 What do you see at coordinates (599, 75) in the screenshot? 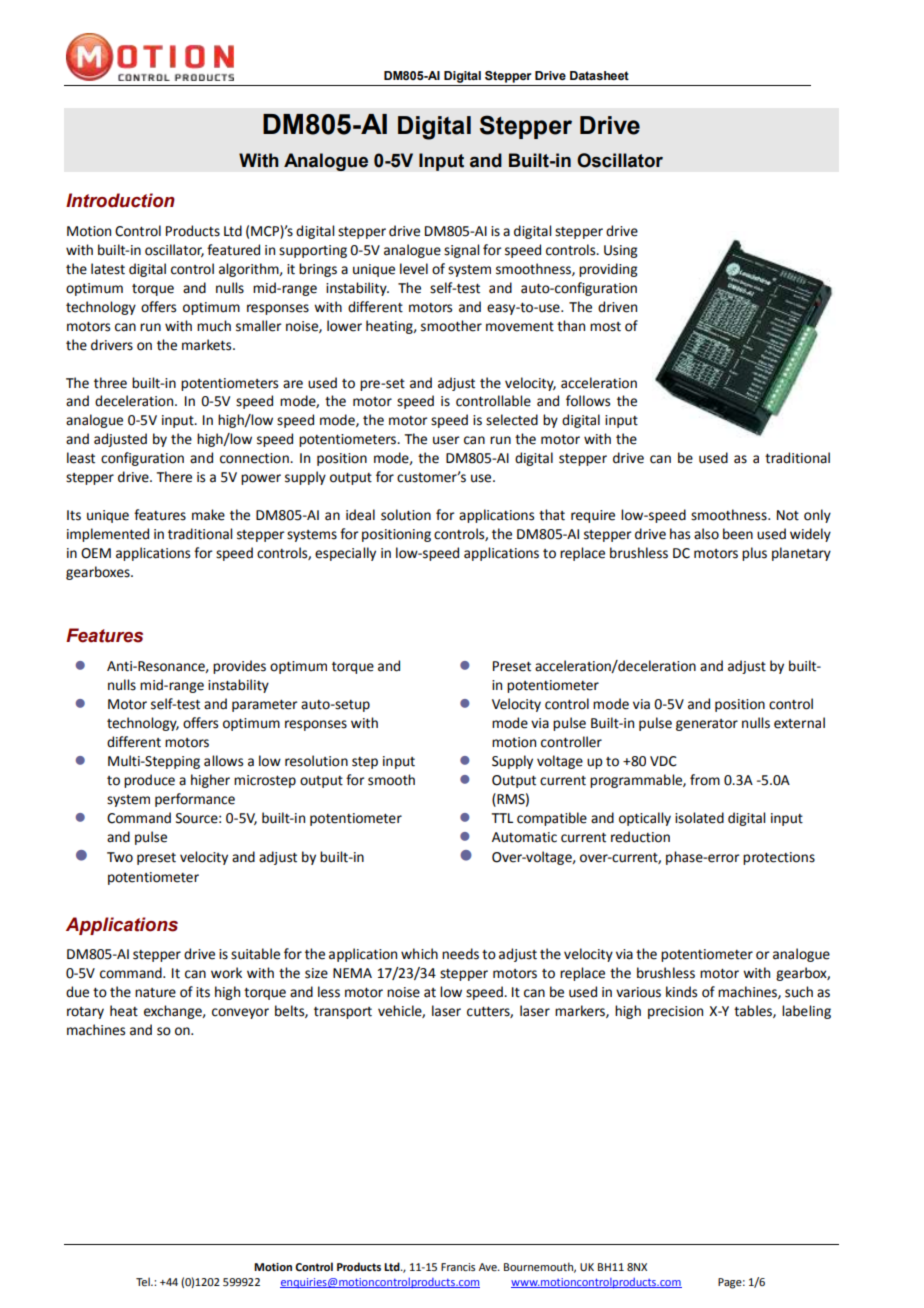
I see `Datasheet` at bounding box center [599, 75].
